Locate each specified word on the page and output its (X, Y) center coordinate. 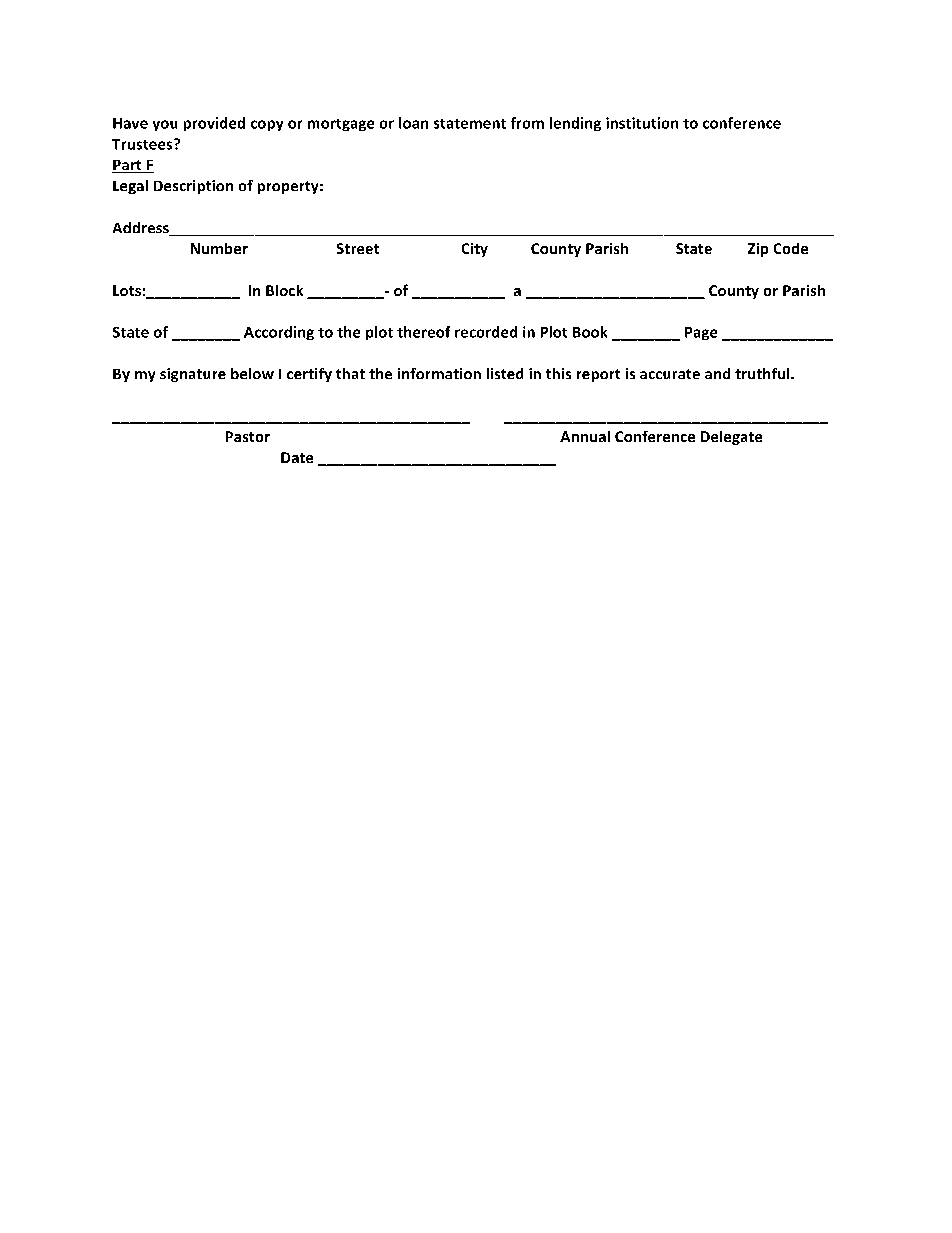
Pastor (248, 436)
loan (413, 123)
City (475, 250)
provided (214, 124)
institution (642, 123)
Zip (758, 250)
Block (284, 290)
